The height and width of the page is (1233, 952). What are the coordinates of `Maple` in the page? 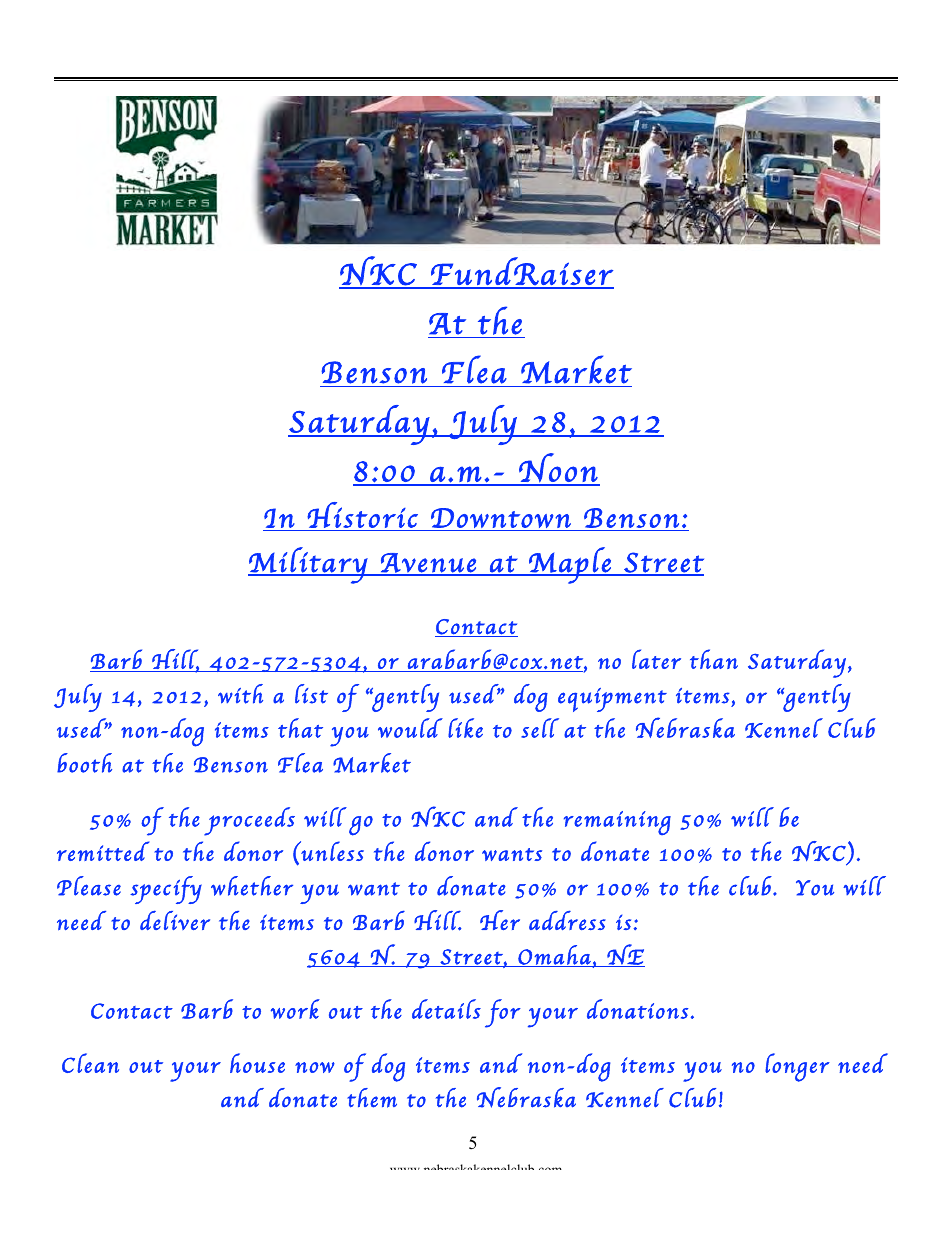 It's located at (570, 565).
